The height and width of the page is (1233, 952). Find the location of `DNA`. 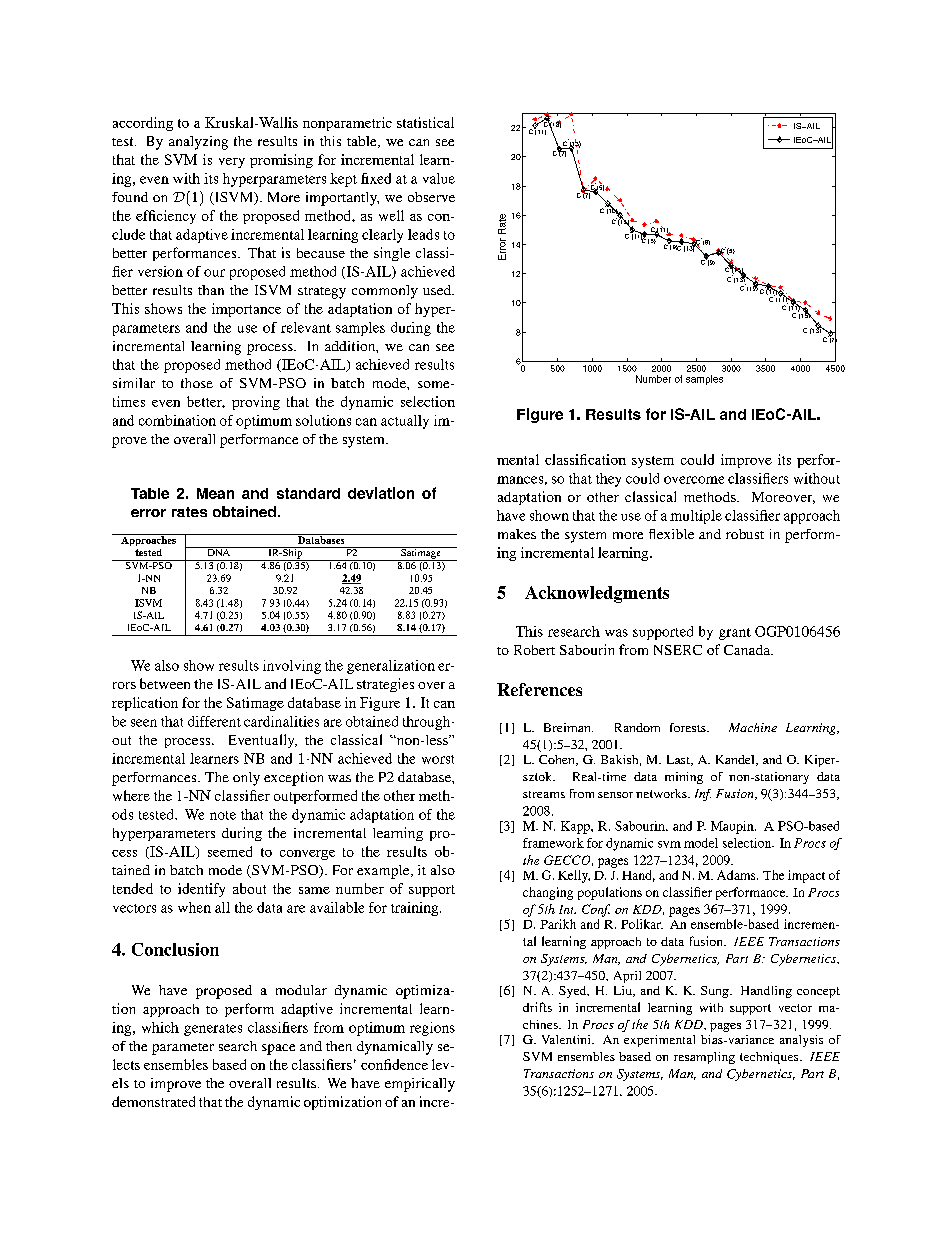

DNA is located at coordinates (219, 551).
